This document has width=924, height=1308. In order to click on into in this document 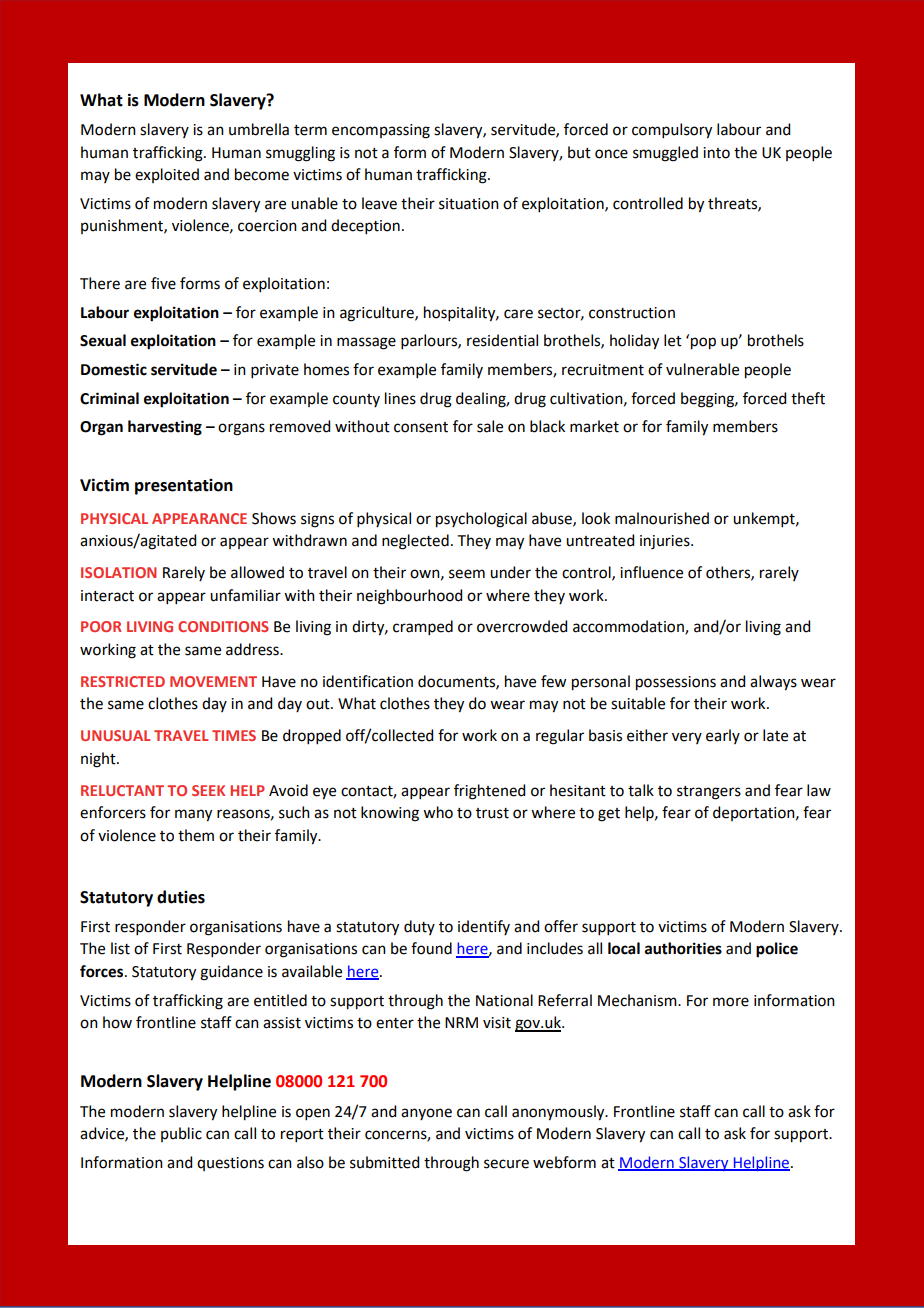, I will do `click(716, 153)`.
